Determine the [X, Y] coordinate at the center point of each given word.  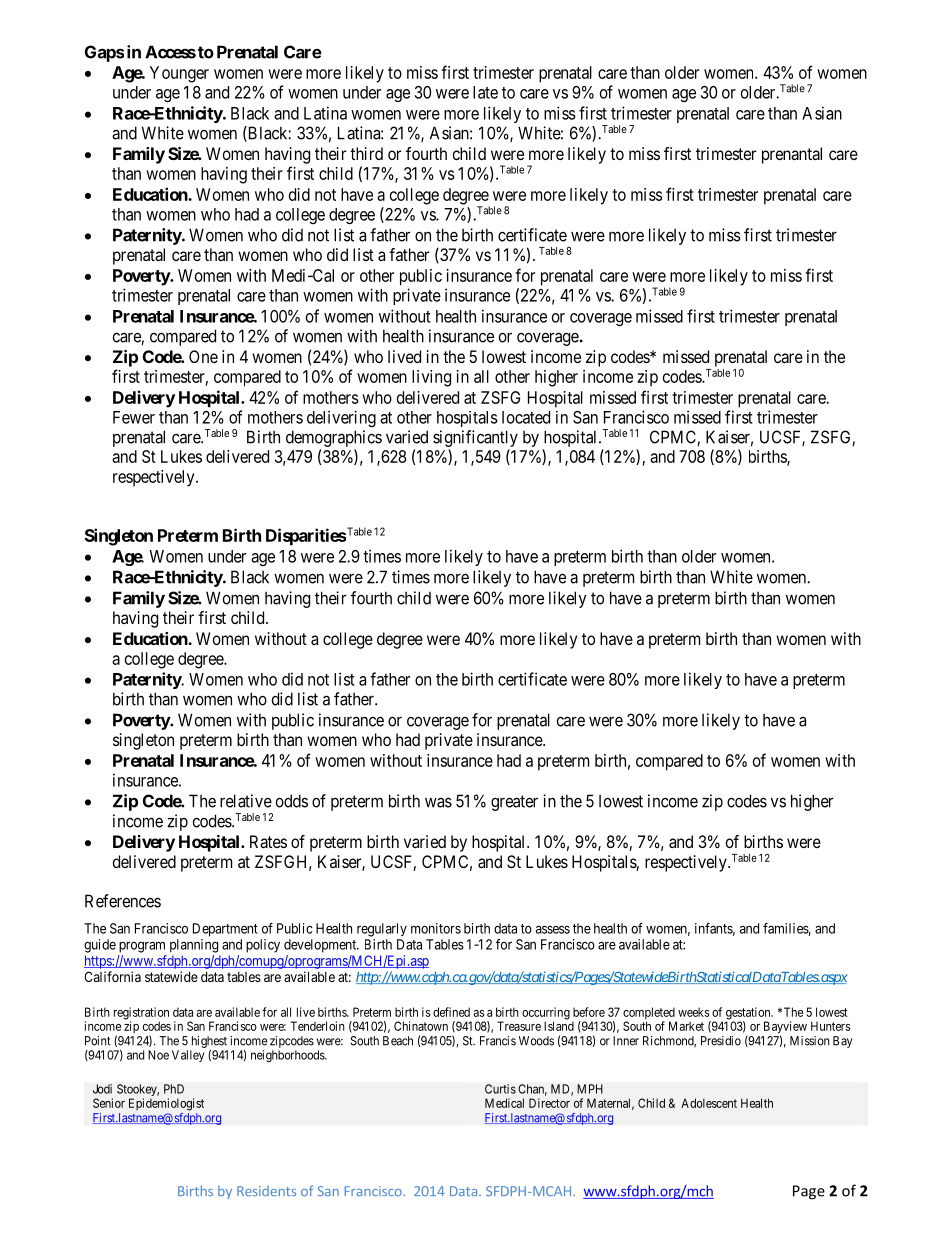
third [366, 153]
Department [225, 930]
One [203, 356]
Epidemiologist [166, 1104]
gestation [749, 1014]
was [438, 802]
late [485, 92]
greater [514, 803]
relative [246, 801]
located [526, 417]
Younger [179, 74]
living [431, 378]
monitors [436, 928]
